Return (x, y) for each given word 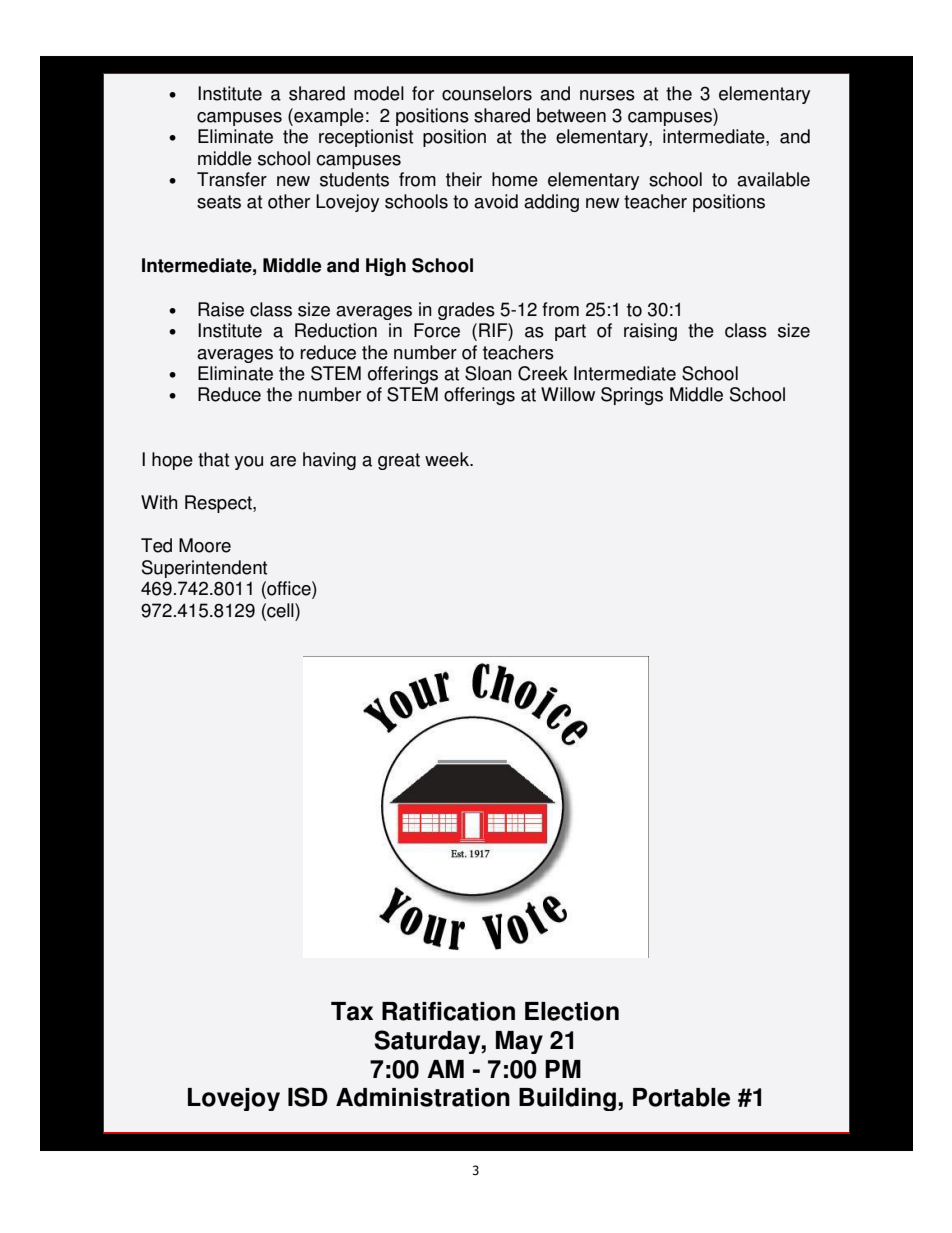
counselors (487, 93)
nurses (607, 95)
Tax (352, 1011)
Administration (423, 1097)
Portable (681, 1097)
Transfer (232, 179)
